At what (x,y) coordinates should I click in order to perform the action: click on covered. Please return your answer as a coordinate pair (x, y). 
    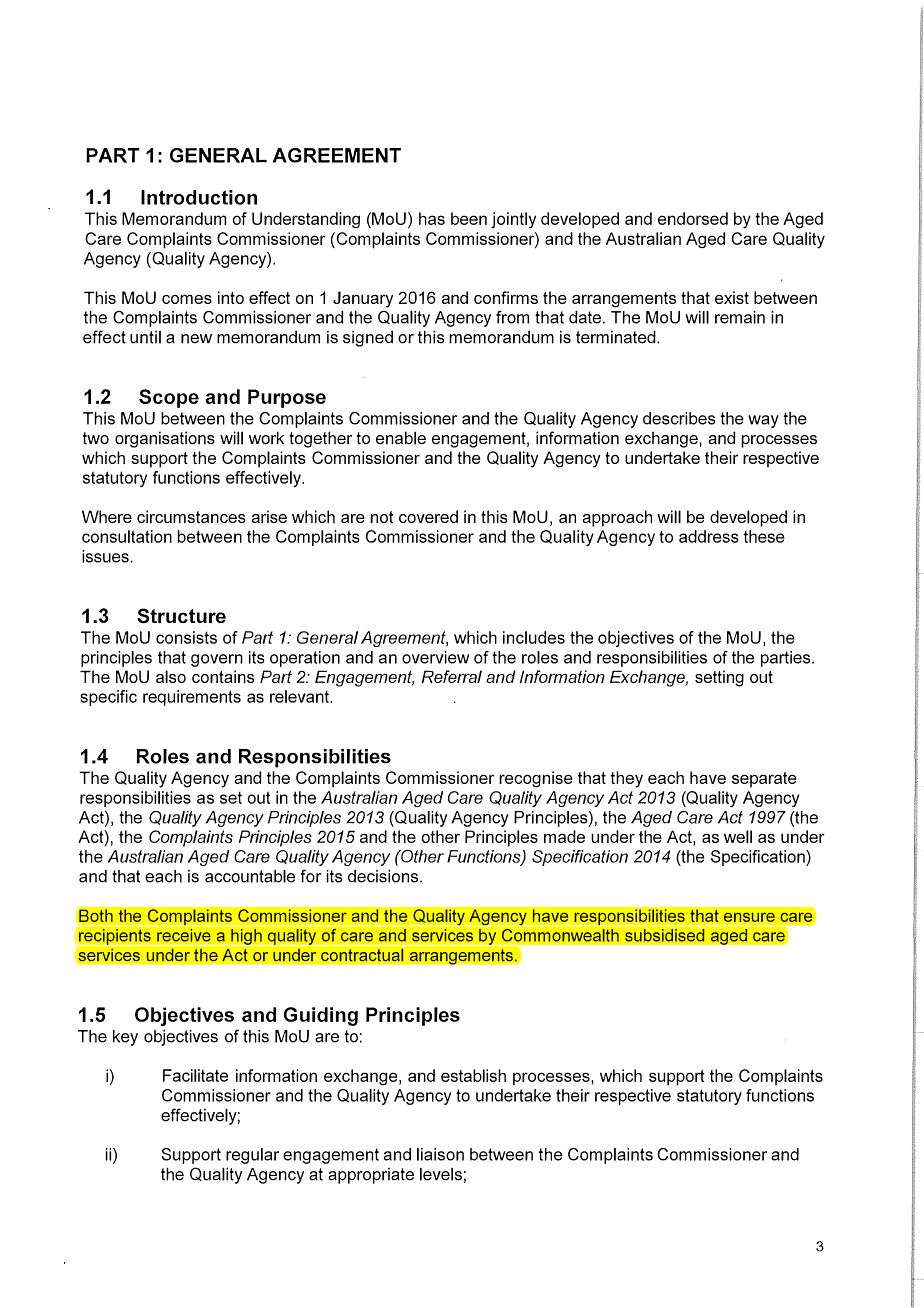
    Looking at the image, I should click on (428, 516).
